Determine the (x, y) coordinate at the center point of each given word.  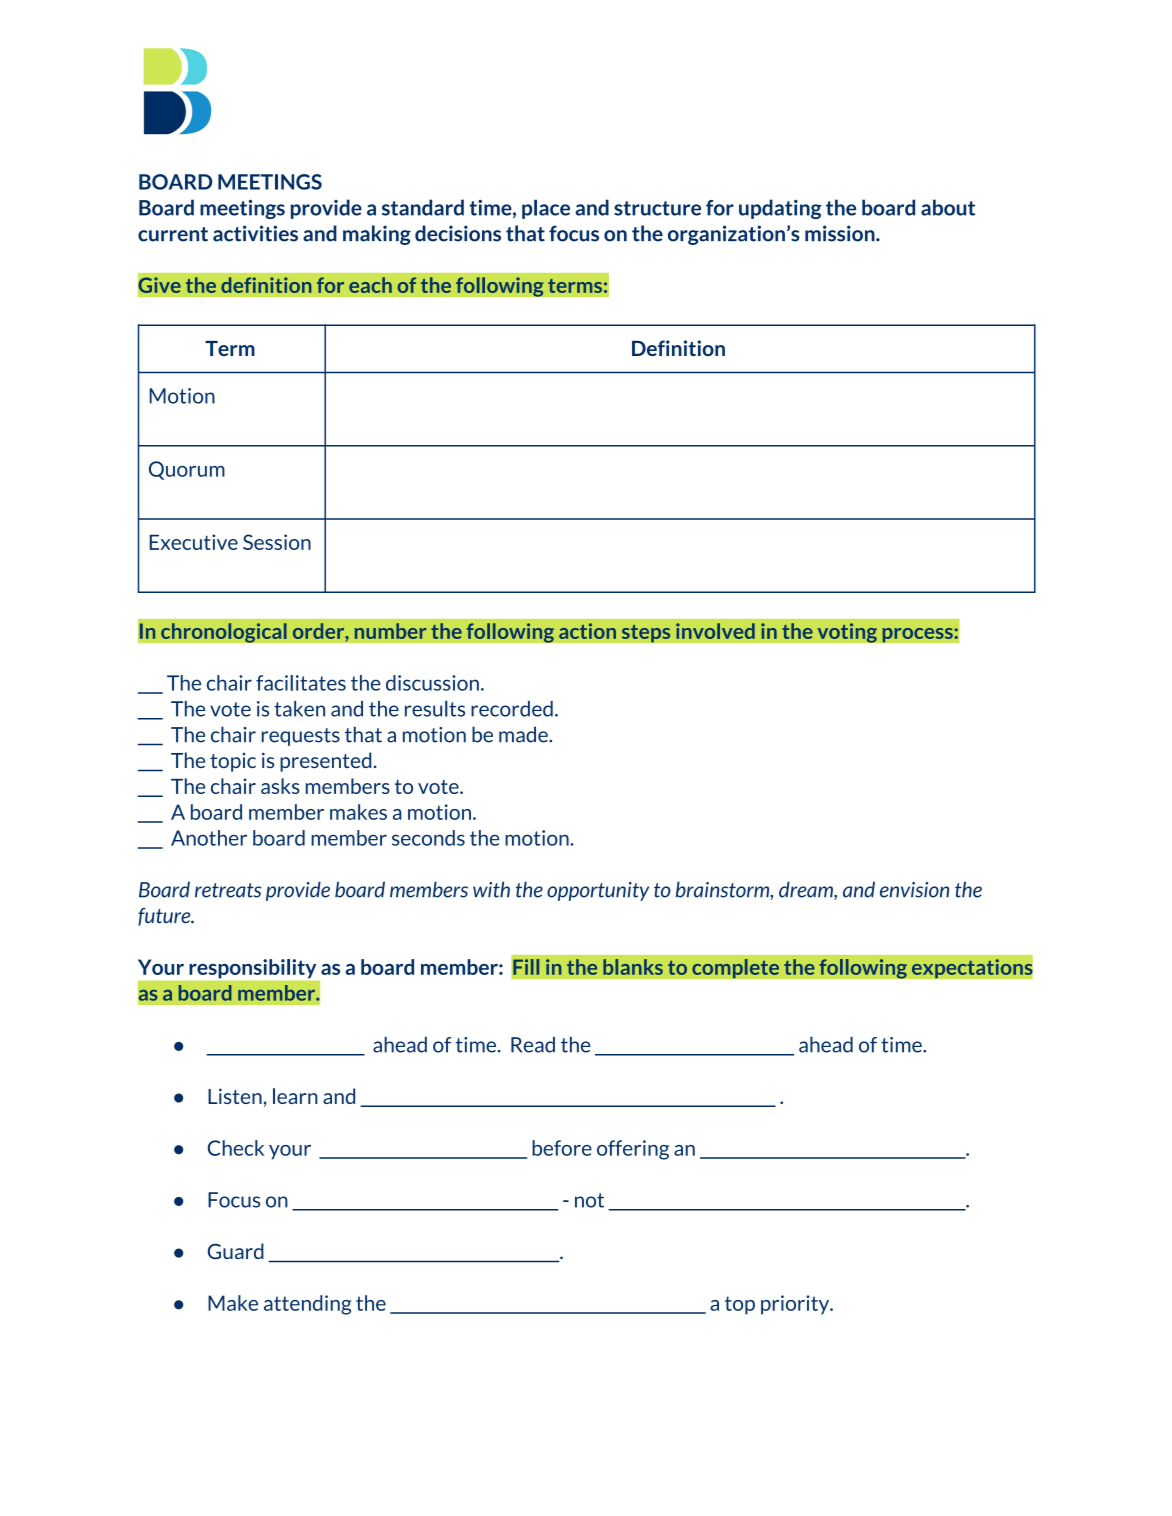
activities (255, 233)
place (546, 209)
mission (841, 233)
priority (796, 1305)
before (562, 1148)
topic (233, 762)
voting (847, 633)
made (524, 734)
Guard (236, 1251)
